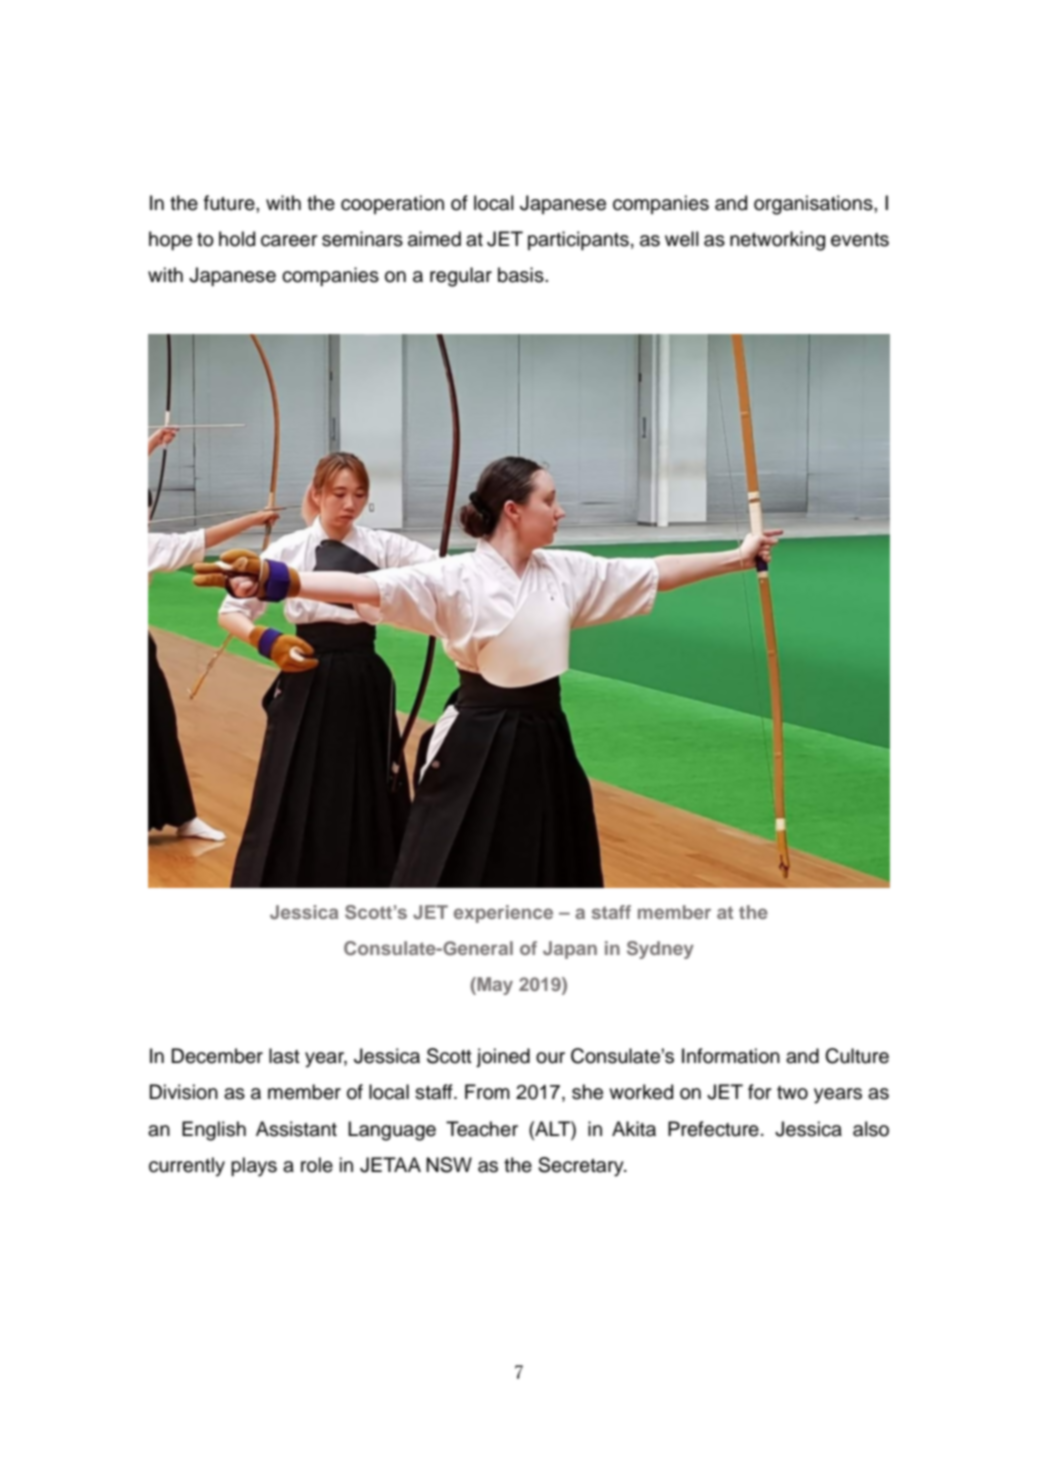  I want to click on participants, so click(578, 240).
